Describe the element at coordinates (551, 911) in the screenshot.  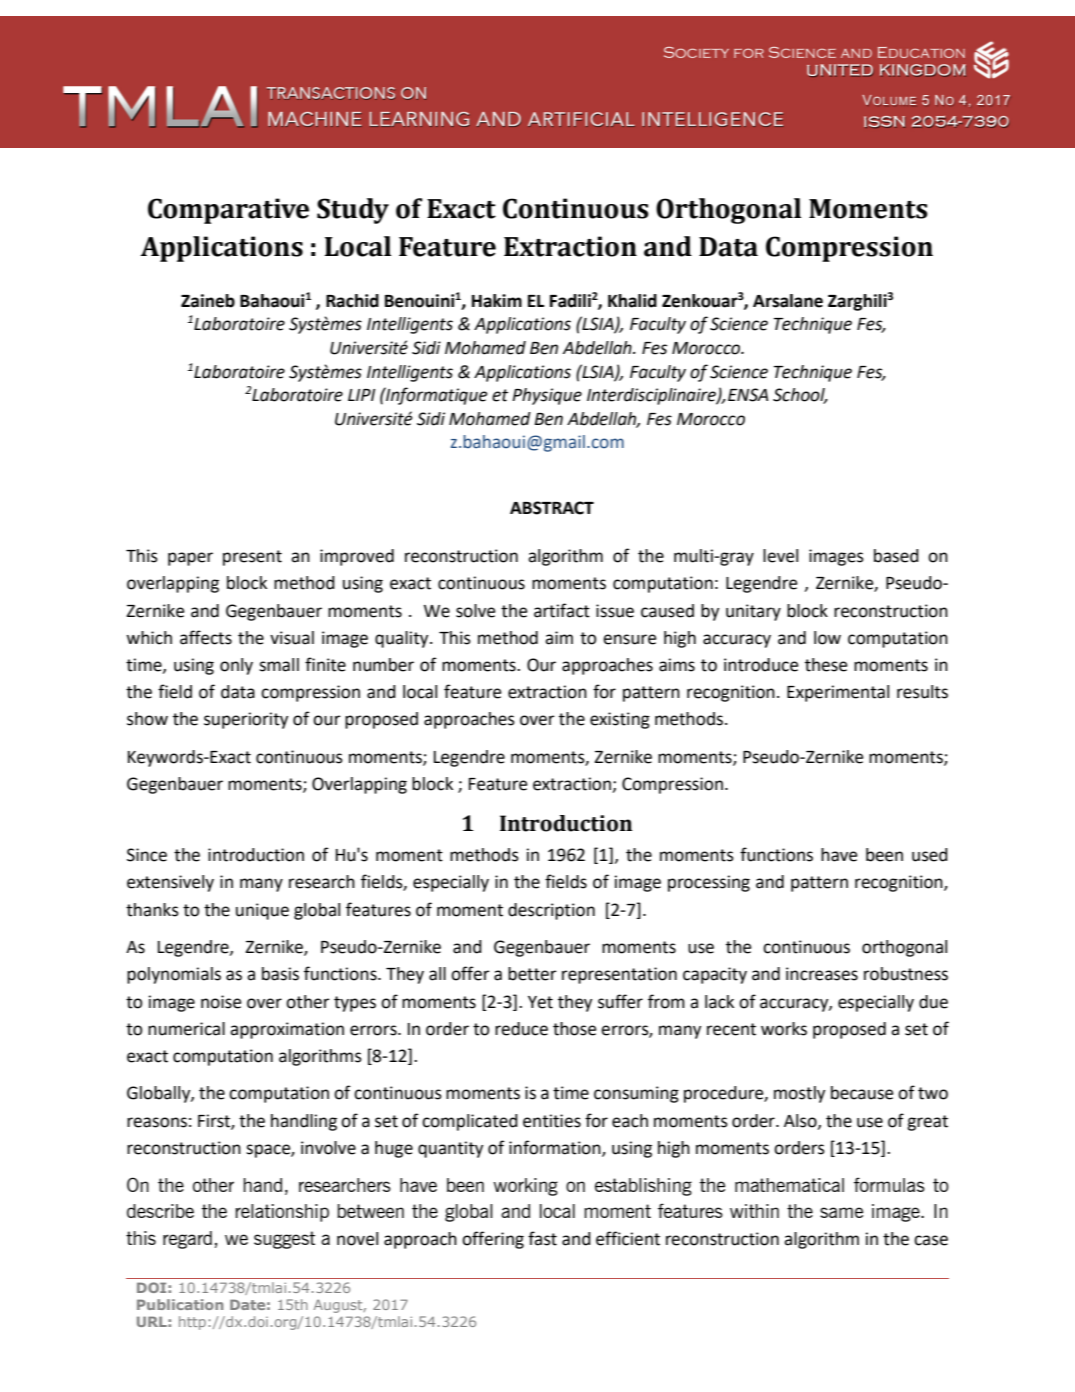
I see `description` at that location.
